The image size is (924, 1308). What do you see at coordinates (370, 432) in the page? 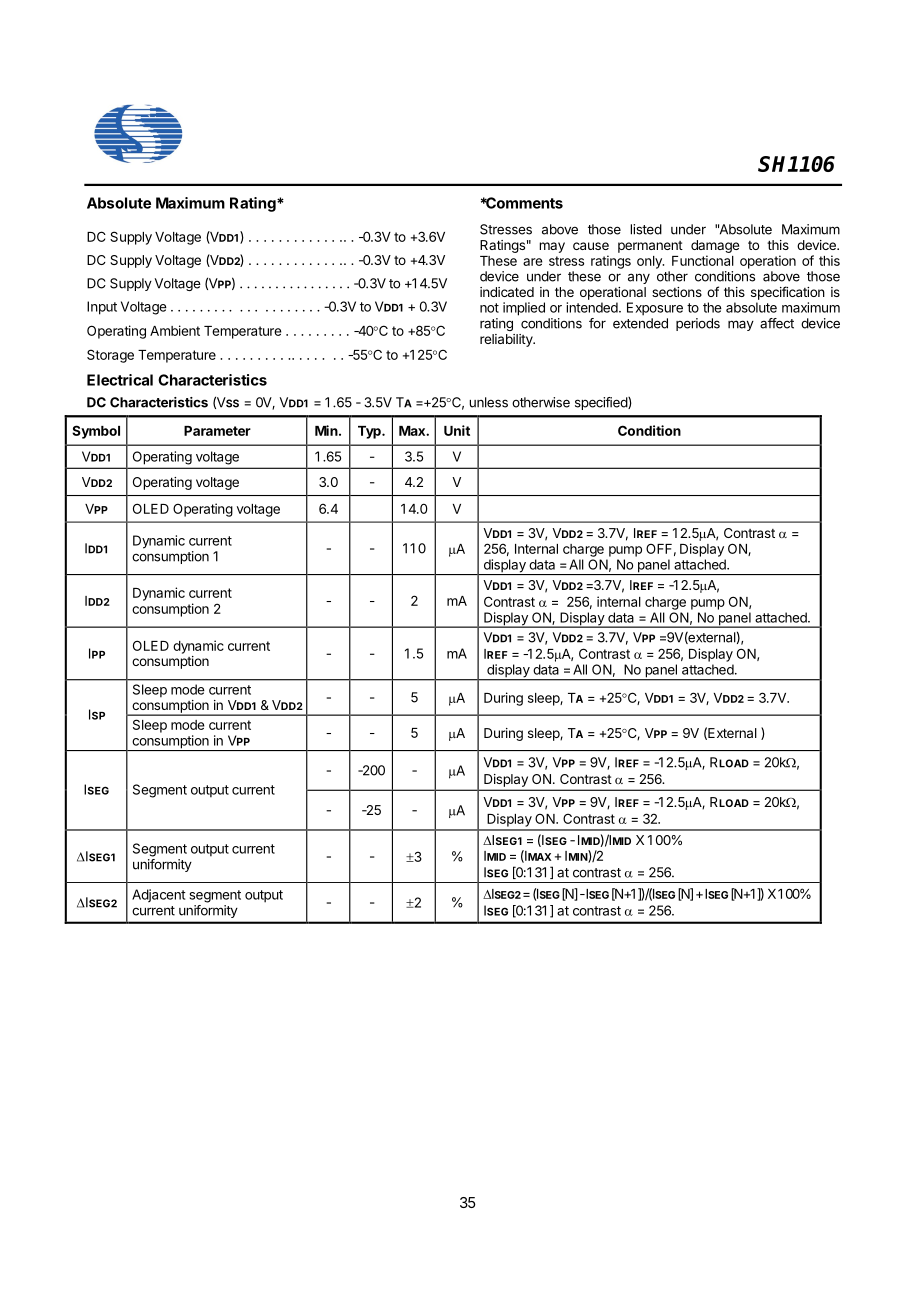
I see `Typ` at bounding box center [370, 432].
